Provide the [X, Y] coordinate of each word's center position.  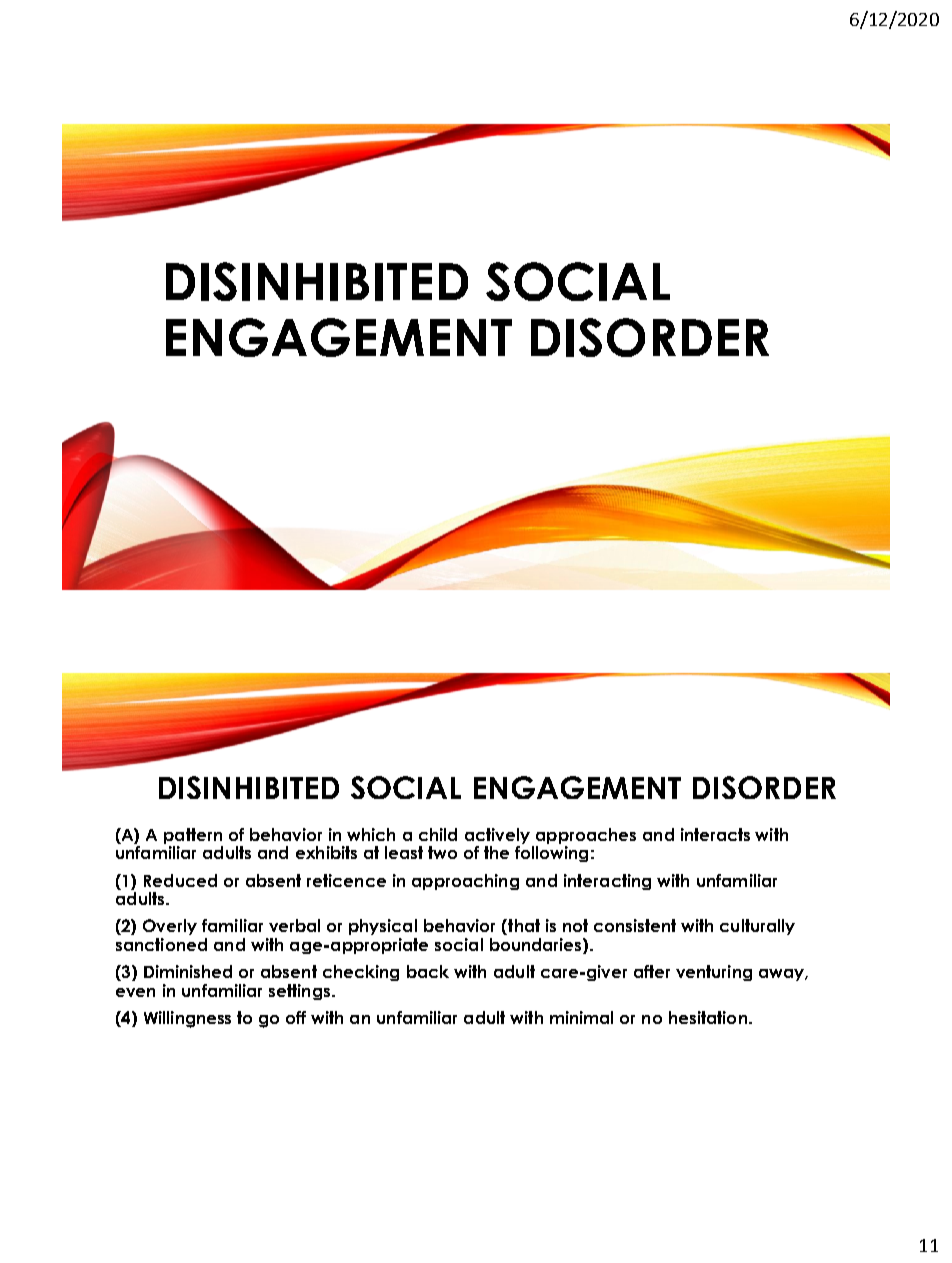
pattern [193, 836]
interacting [607, 882]
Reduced [180, 880]
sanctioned [161, 944]
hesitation [708, 1017]
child [438, 834]
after [652, 971]
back [428, 971]
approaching [465, 882]
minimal [581, 1017]
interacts [715, 834]
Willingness [187, 1019]
